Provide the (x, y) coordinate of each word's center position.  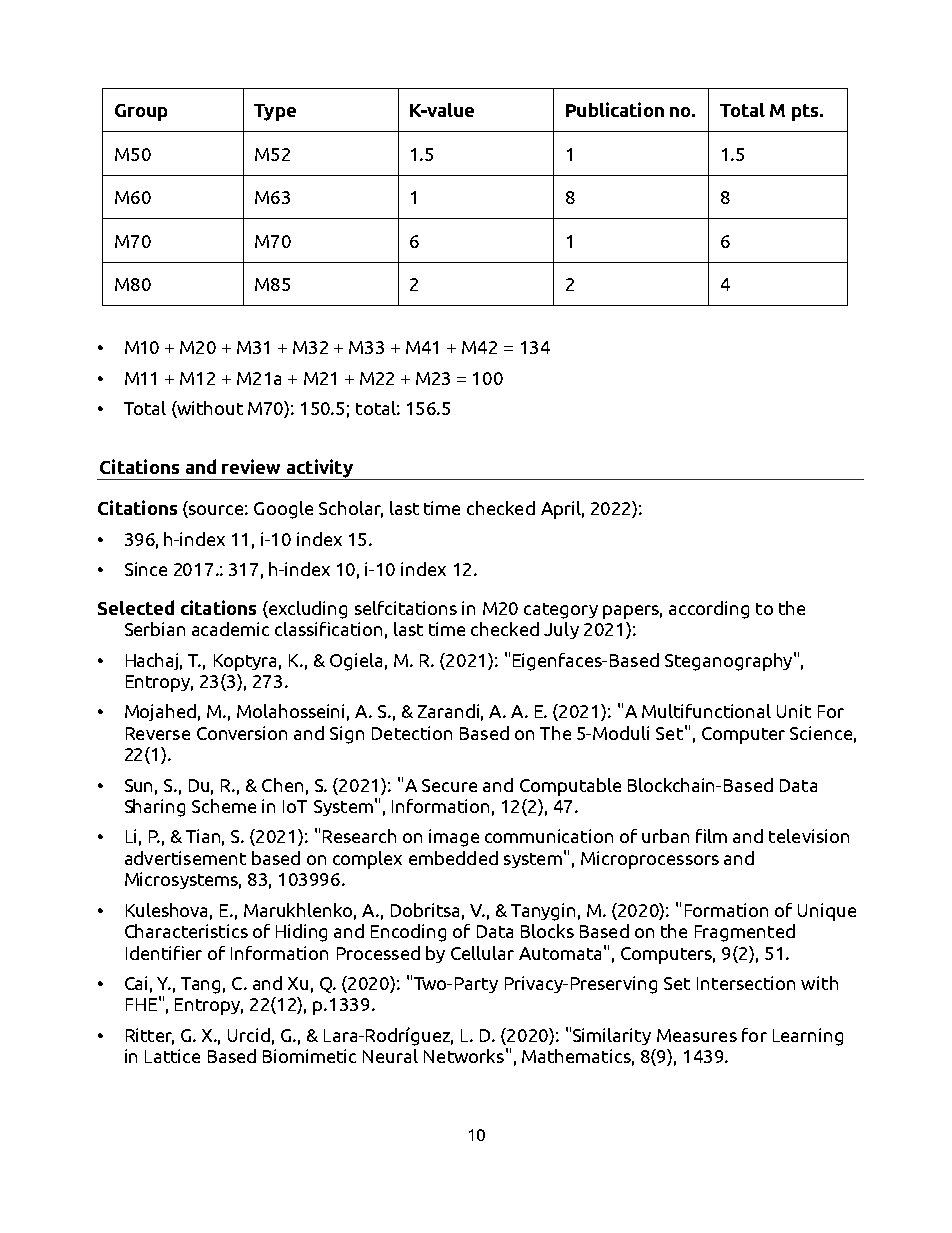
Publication (615, 109)
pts (806, 112)
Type (275, 112)
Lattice (172, 1056)
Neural (390, 1056)
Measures (697, 1035)
